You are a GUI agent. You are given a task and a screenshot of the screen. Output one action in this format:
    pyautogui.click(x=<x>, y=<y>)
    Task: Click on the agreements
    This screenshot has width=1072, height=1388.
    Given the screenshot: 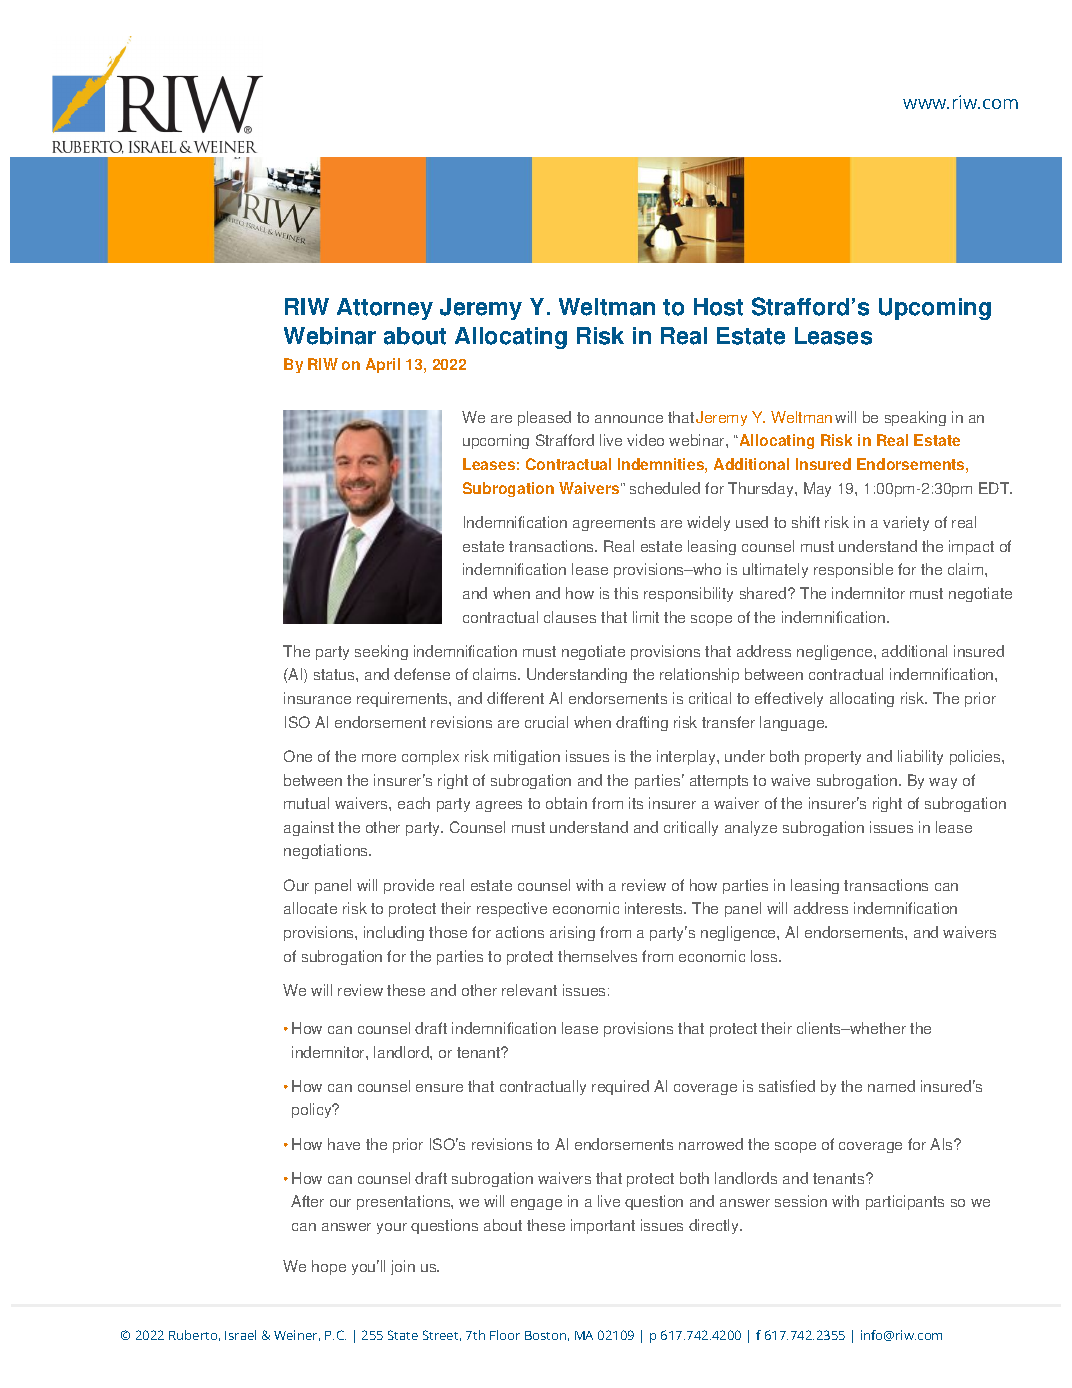 What is the action you would take?
    pyautogui.click(x=614, y=524)
